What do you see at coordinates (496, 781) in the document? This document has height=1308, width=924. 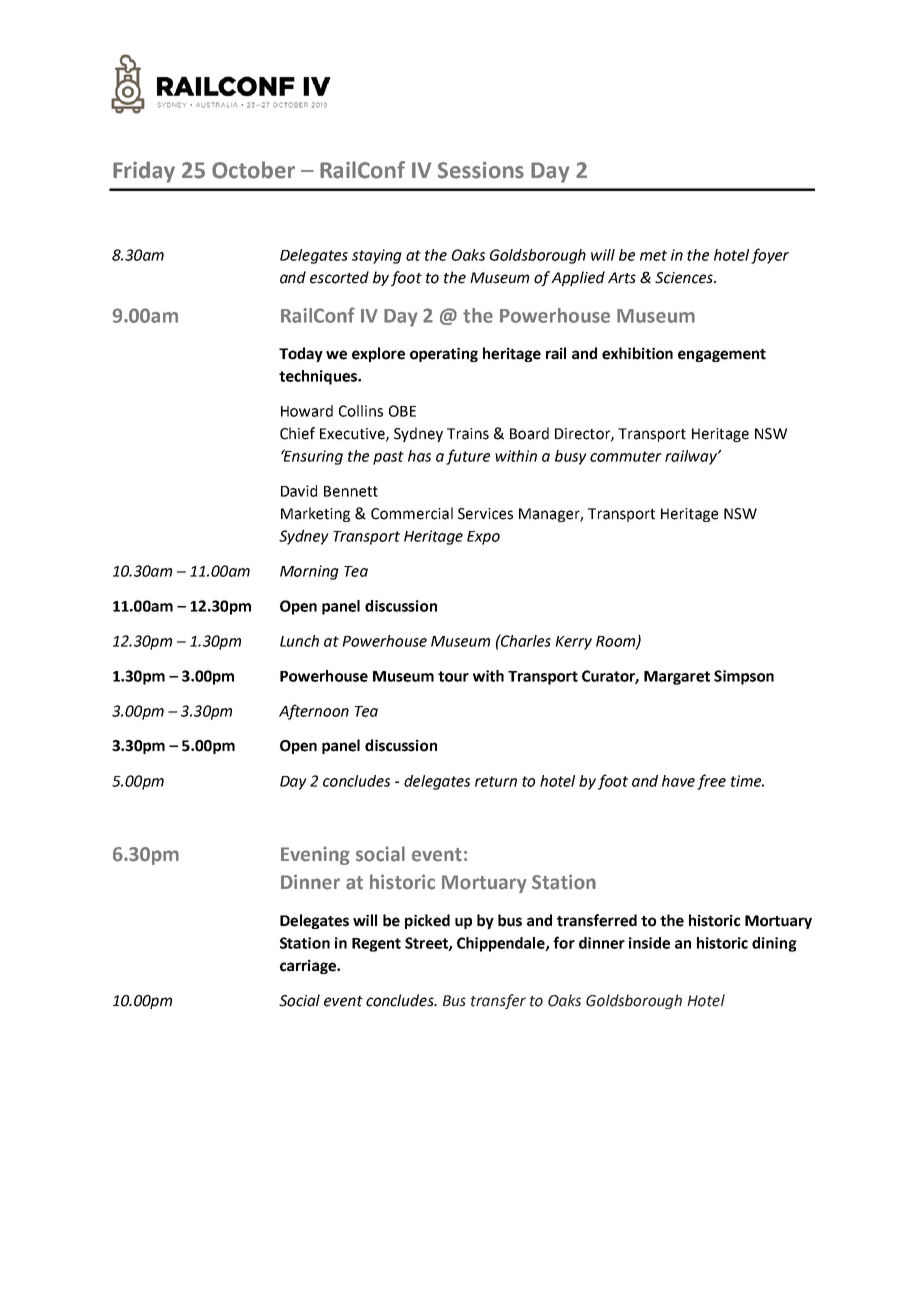 I see `return` at bounding box center [496, 781].
